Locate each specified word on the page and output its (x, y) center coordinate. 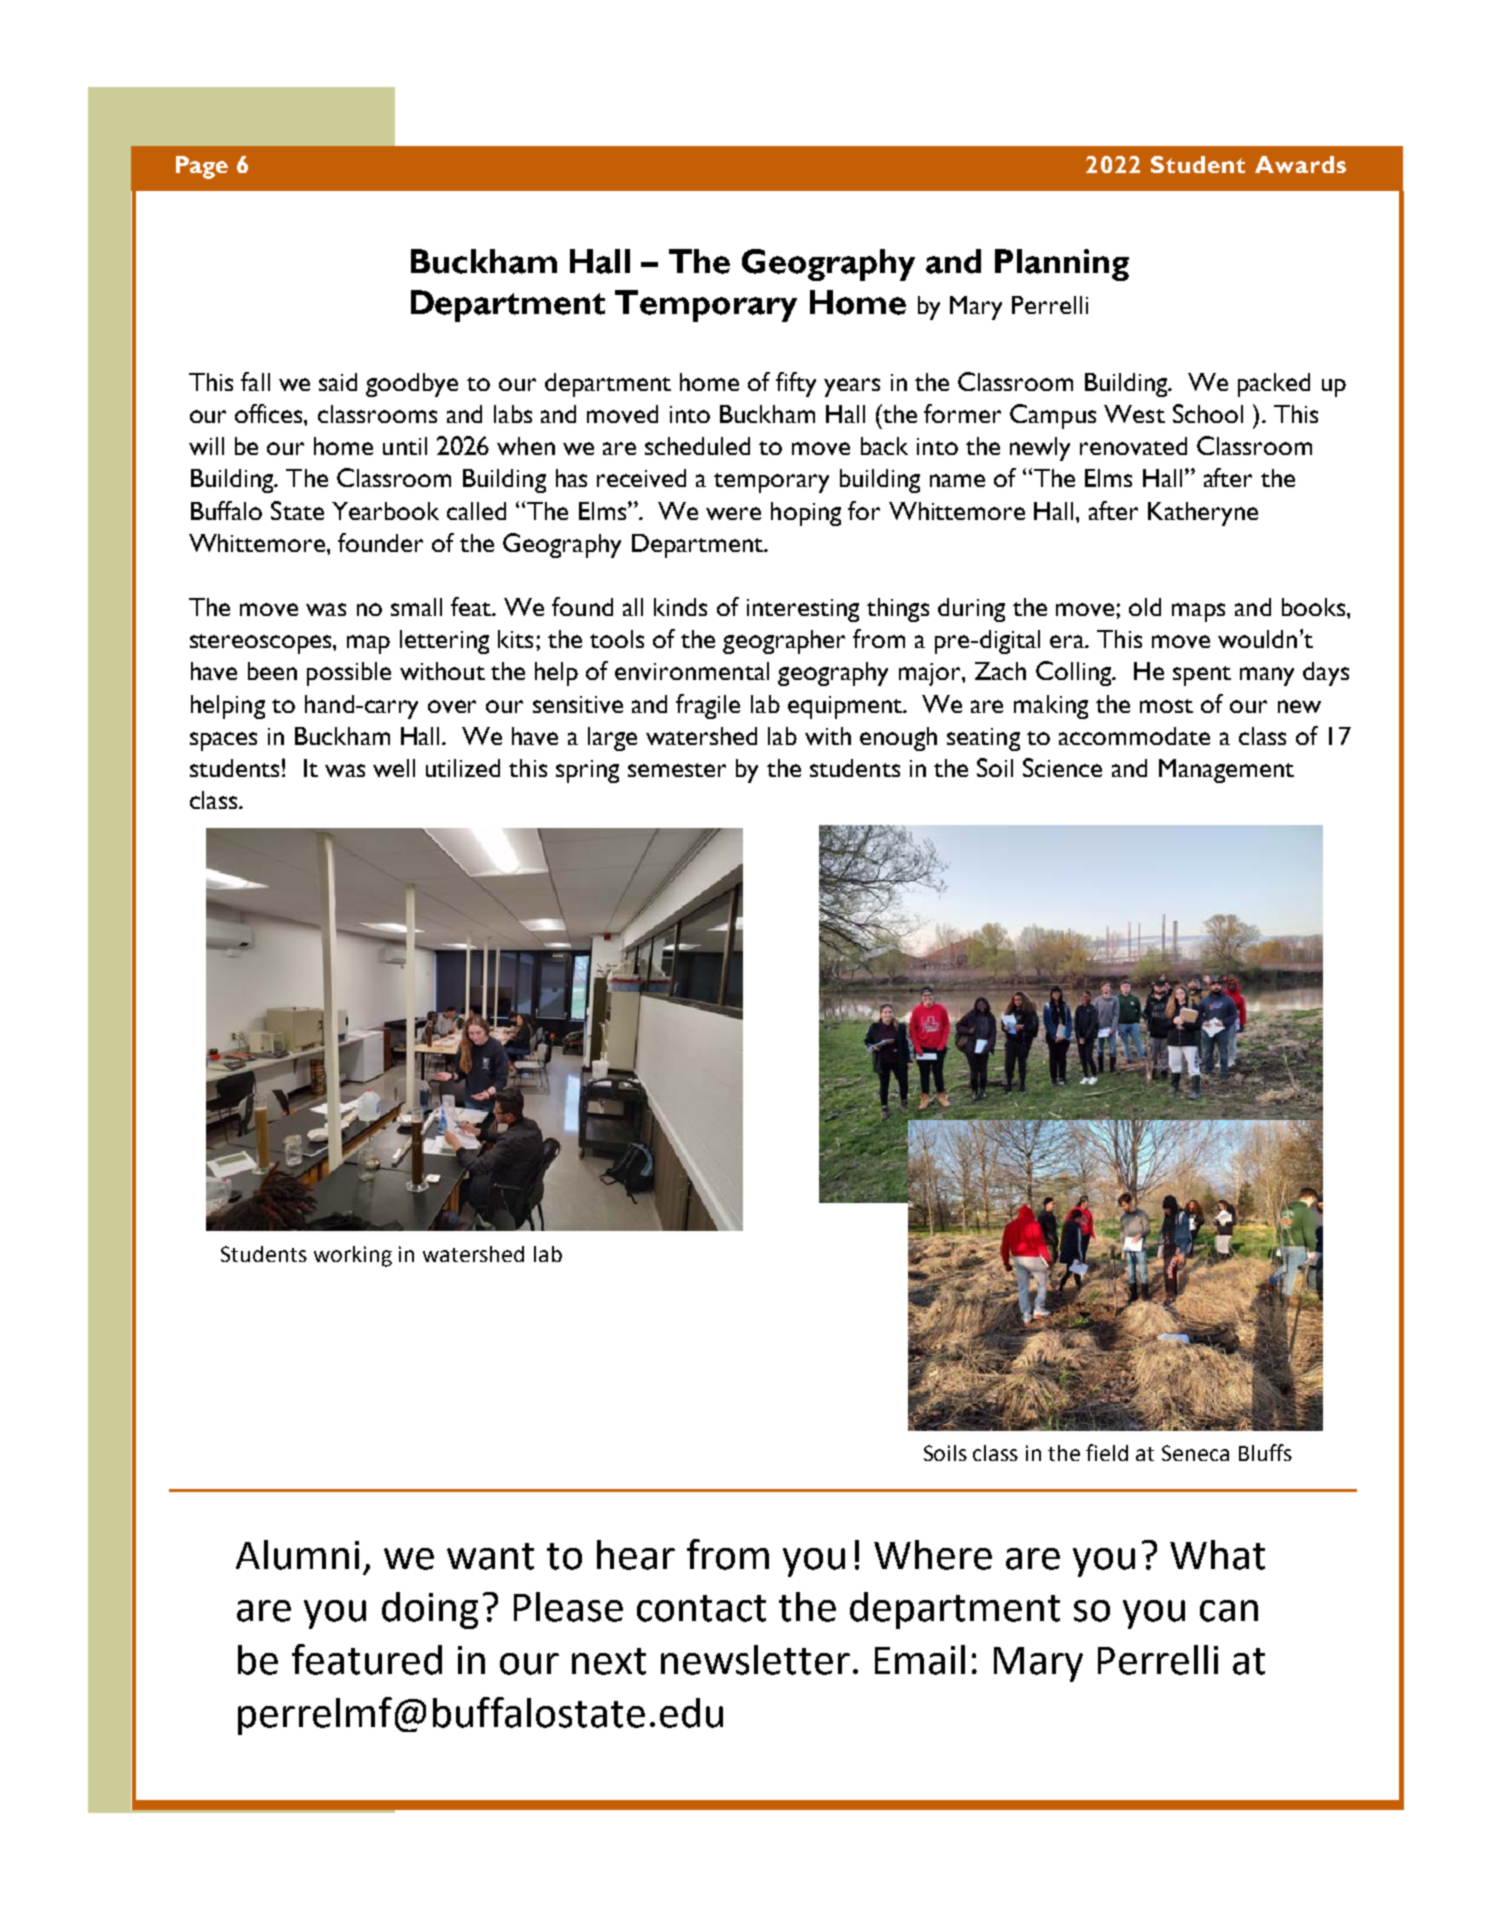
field (1107, 1452)
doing (430, 1610)
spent (1202, 676)
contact (701, 1608)
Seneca (1195, 1453)
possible (349, 674)
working (353, 1256)
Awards (1300, 164)
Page (202, 167)
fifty (796, 384)
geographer (784, 642)
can (1229, 1611)
